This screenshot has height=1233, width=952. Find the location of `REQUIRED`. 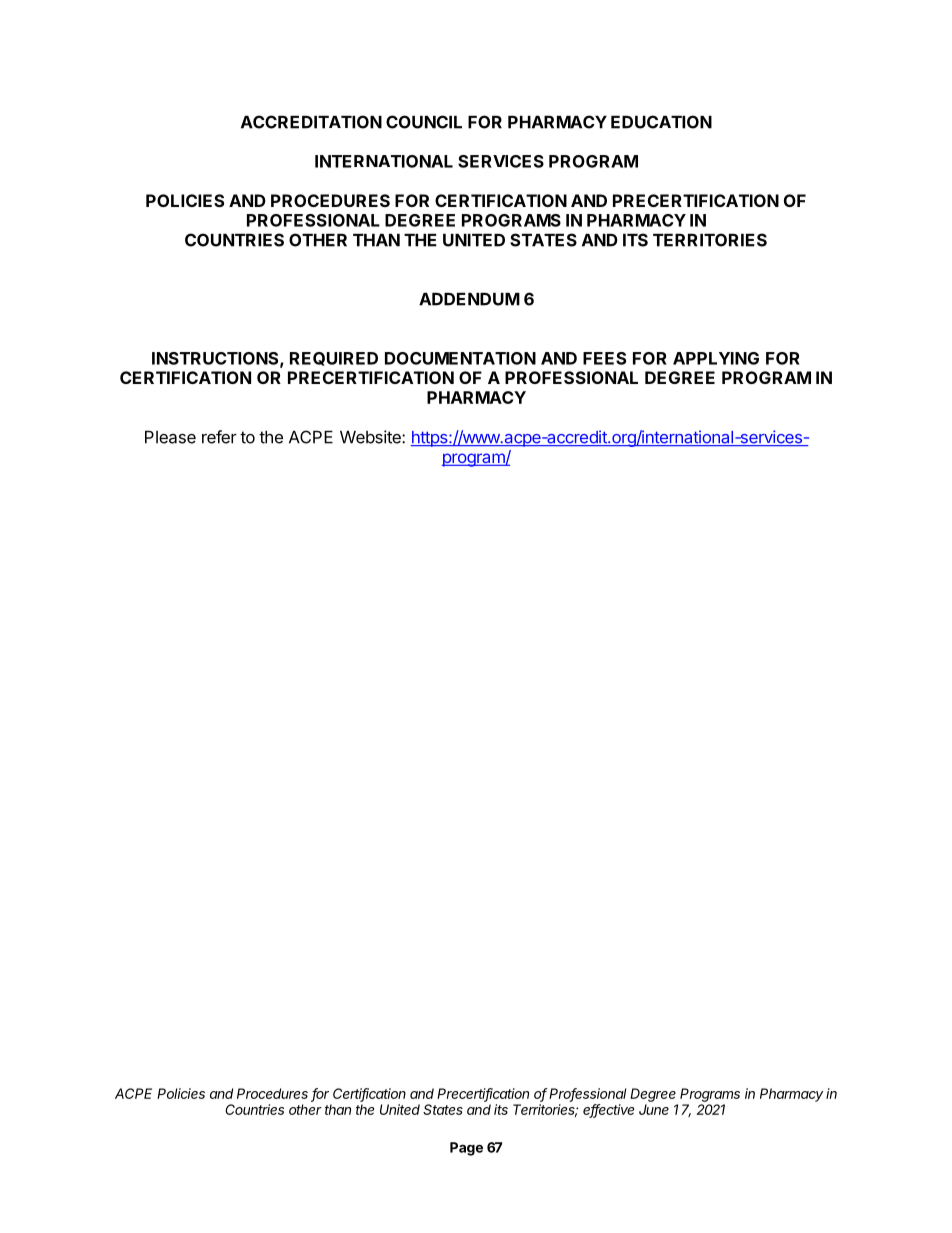

REQUIRED is located at coordinates (334, 359).
